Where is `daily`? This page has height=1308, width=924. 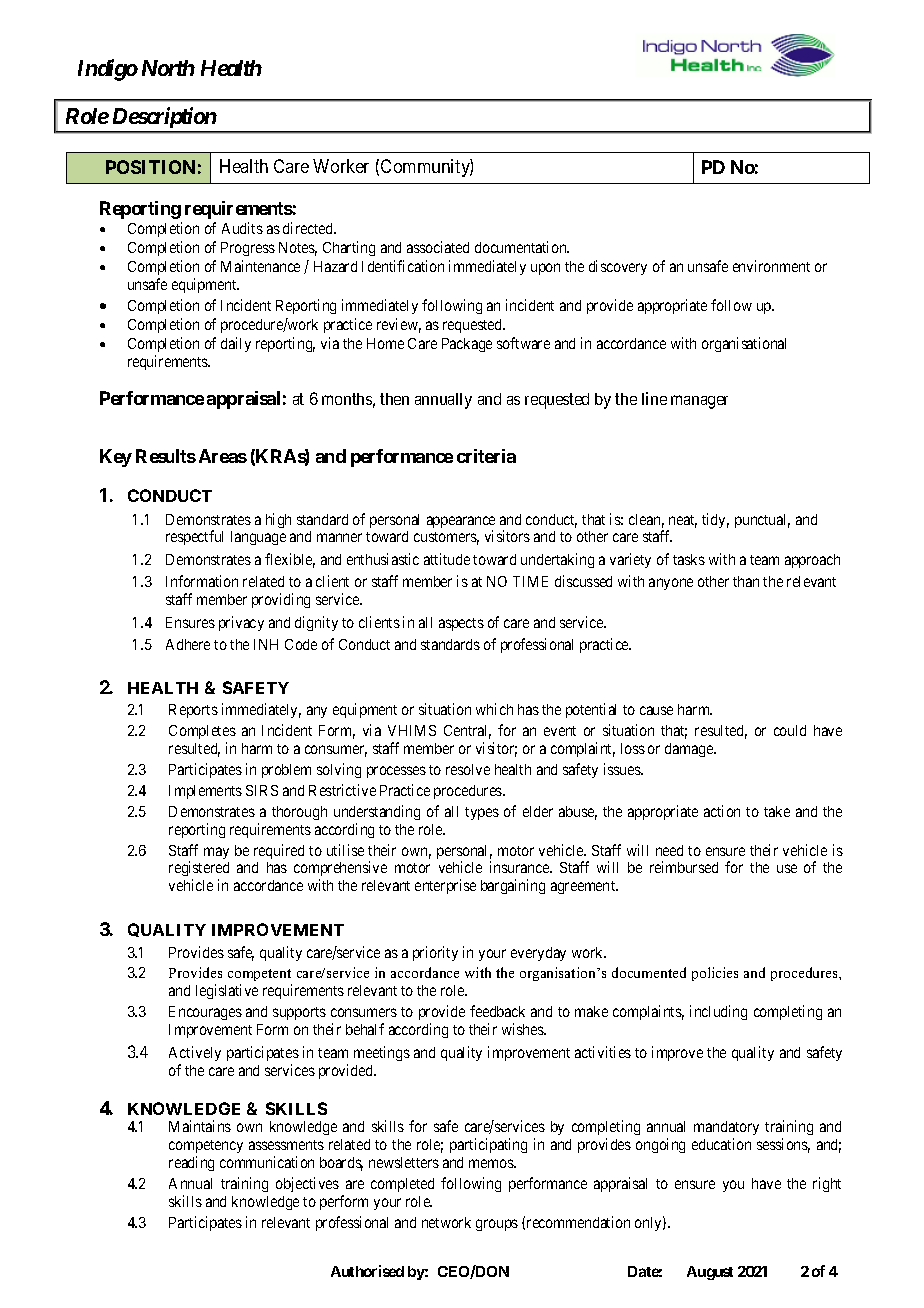
daily is located at coordinates (236, 344).
